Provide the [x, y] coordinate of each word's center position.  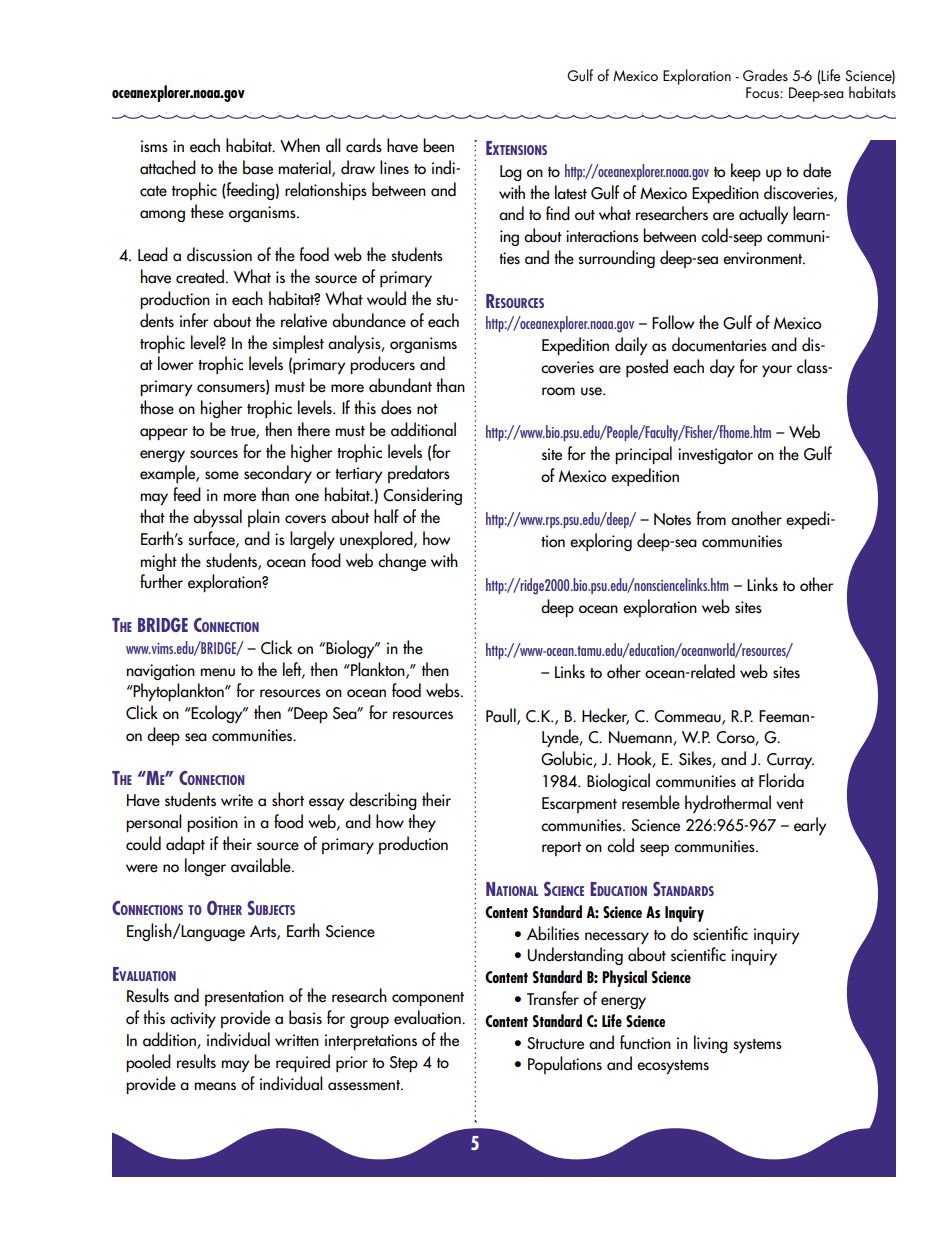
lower [175, 363]
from [711, 518]
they [422, 823]
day [722, 368]
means [215, 1086]
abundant [400, 385]
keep [746, 172]
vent [790, 804]
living [711, 1044]
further [161, 581]
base [258, 167]
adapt [185, 845]
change [402, 562]
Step [404, 1064]
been [438, 145]
